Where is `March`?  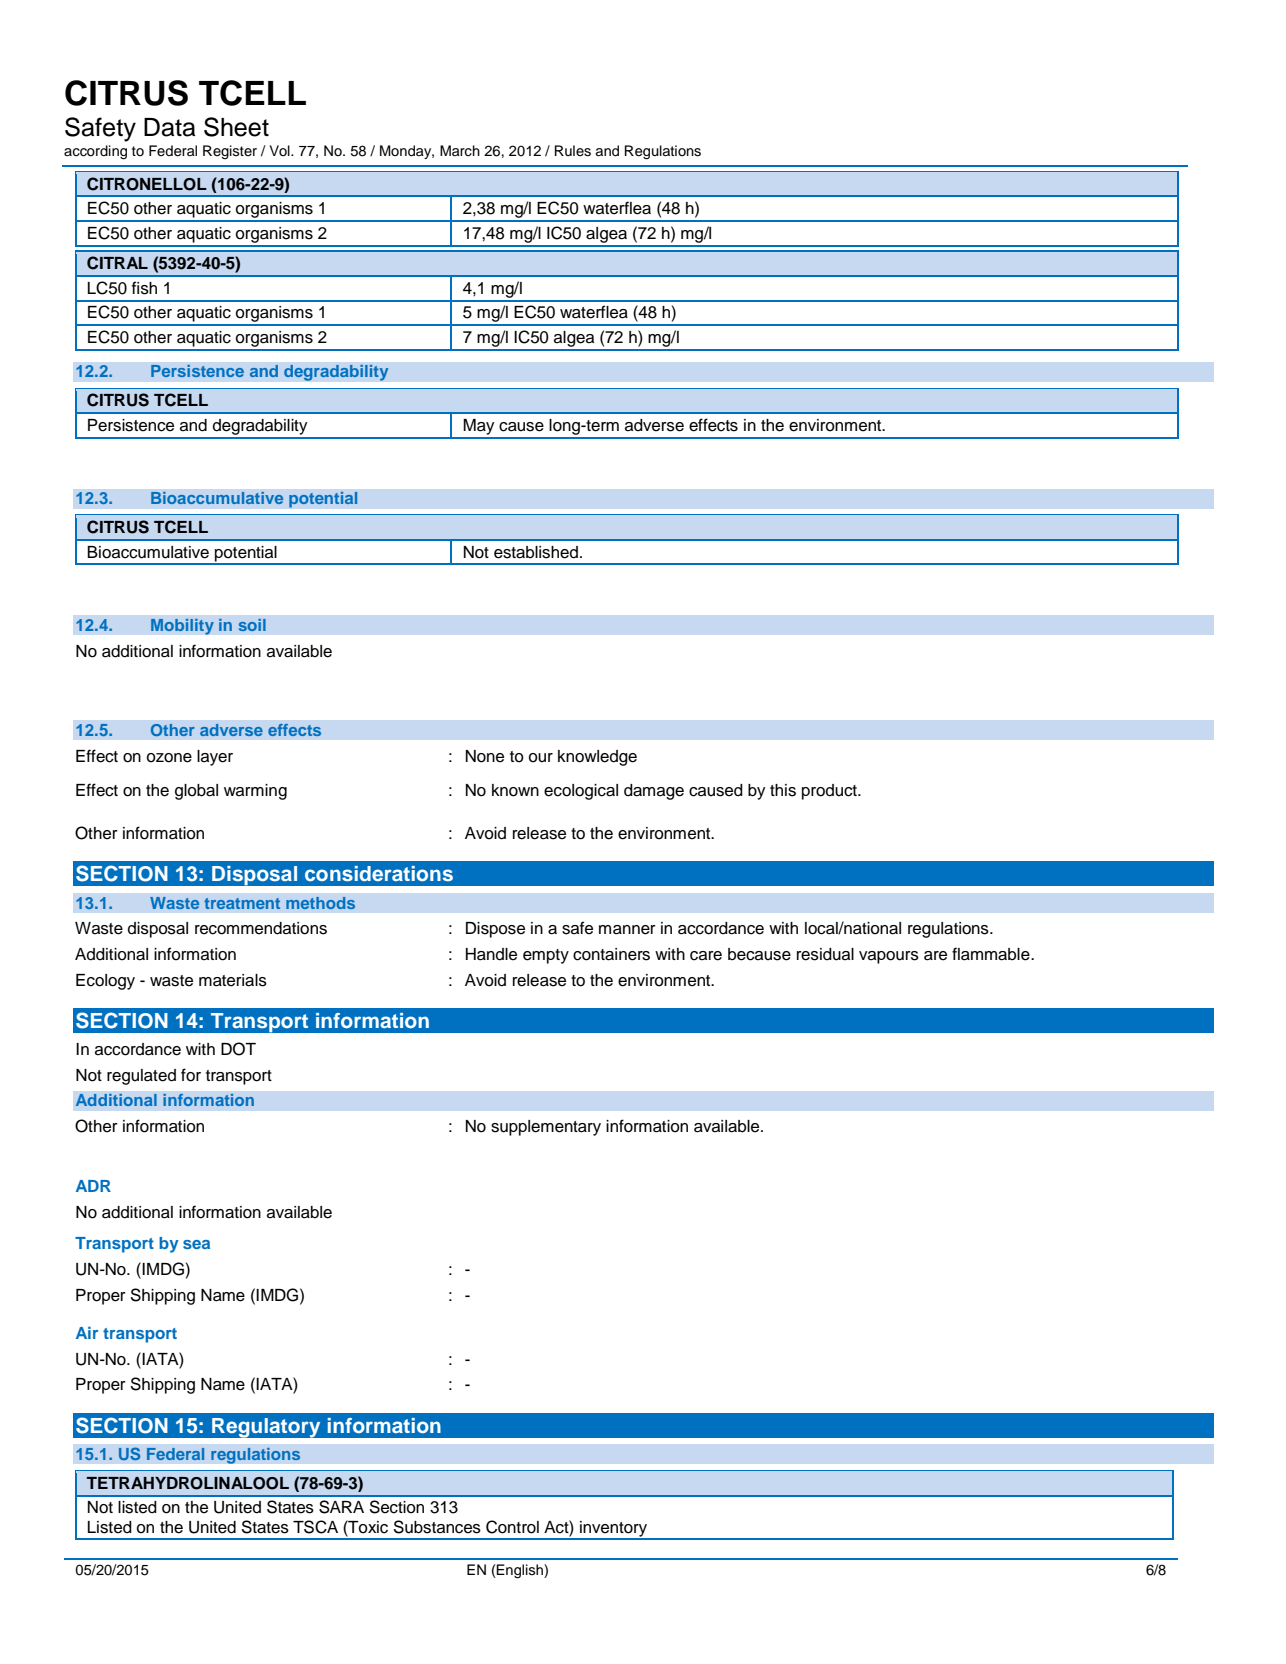 March is located at coordinates (460, 151).
